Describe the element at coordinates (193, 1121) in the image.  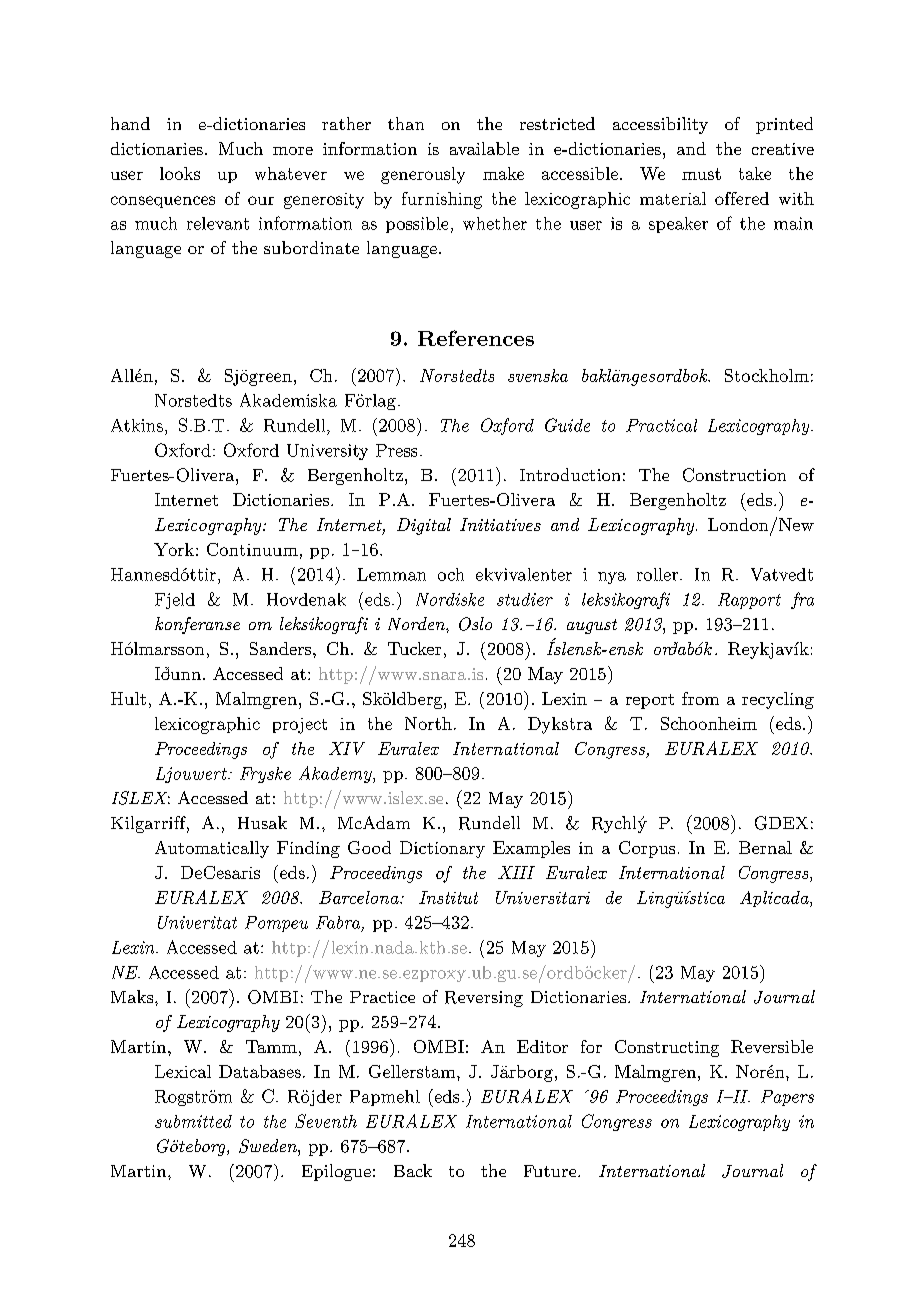
I see `submitted` at that location.
